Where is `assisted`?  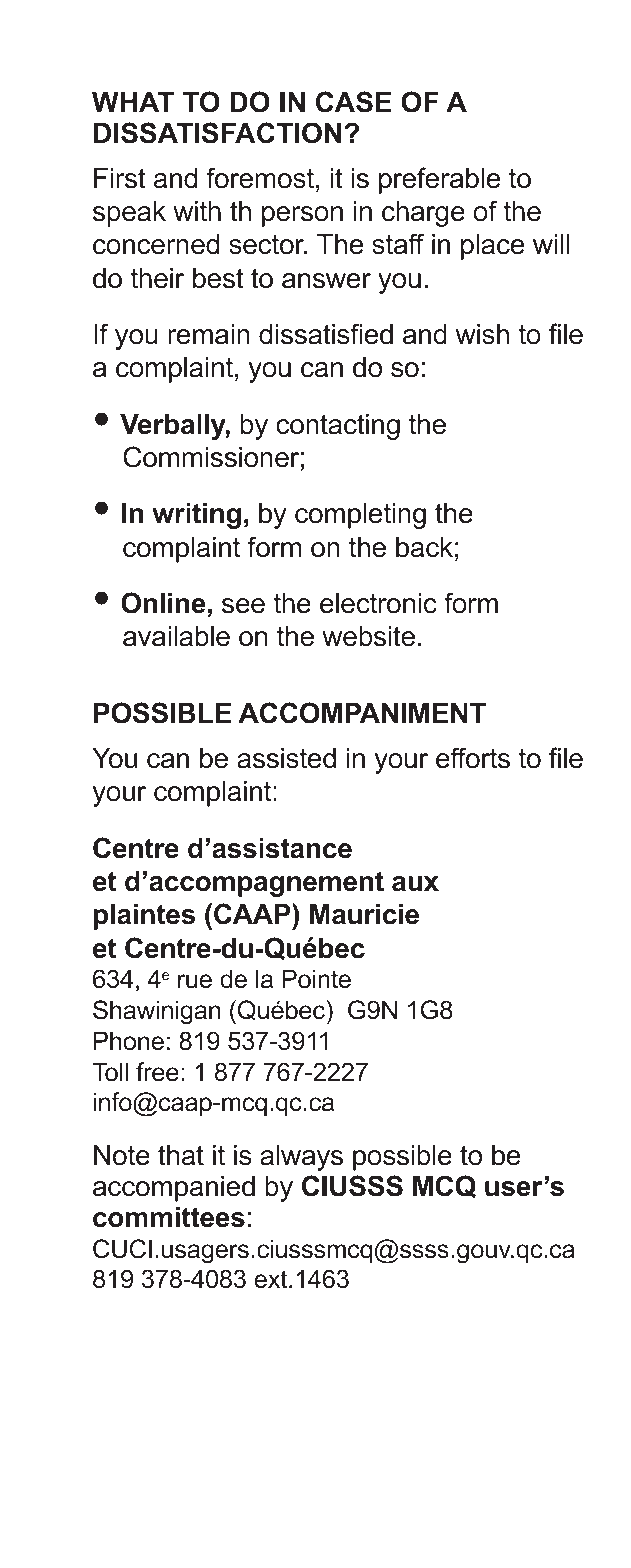 assisted is located at coordinates (286, 758).
